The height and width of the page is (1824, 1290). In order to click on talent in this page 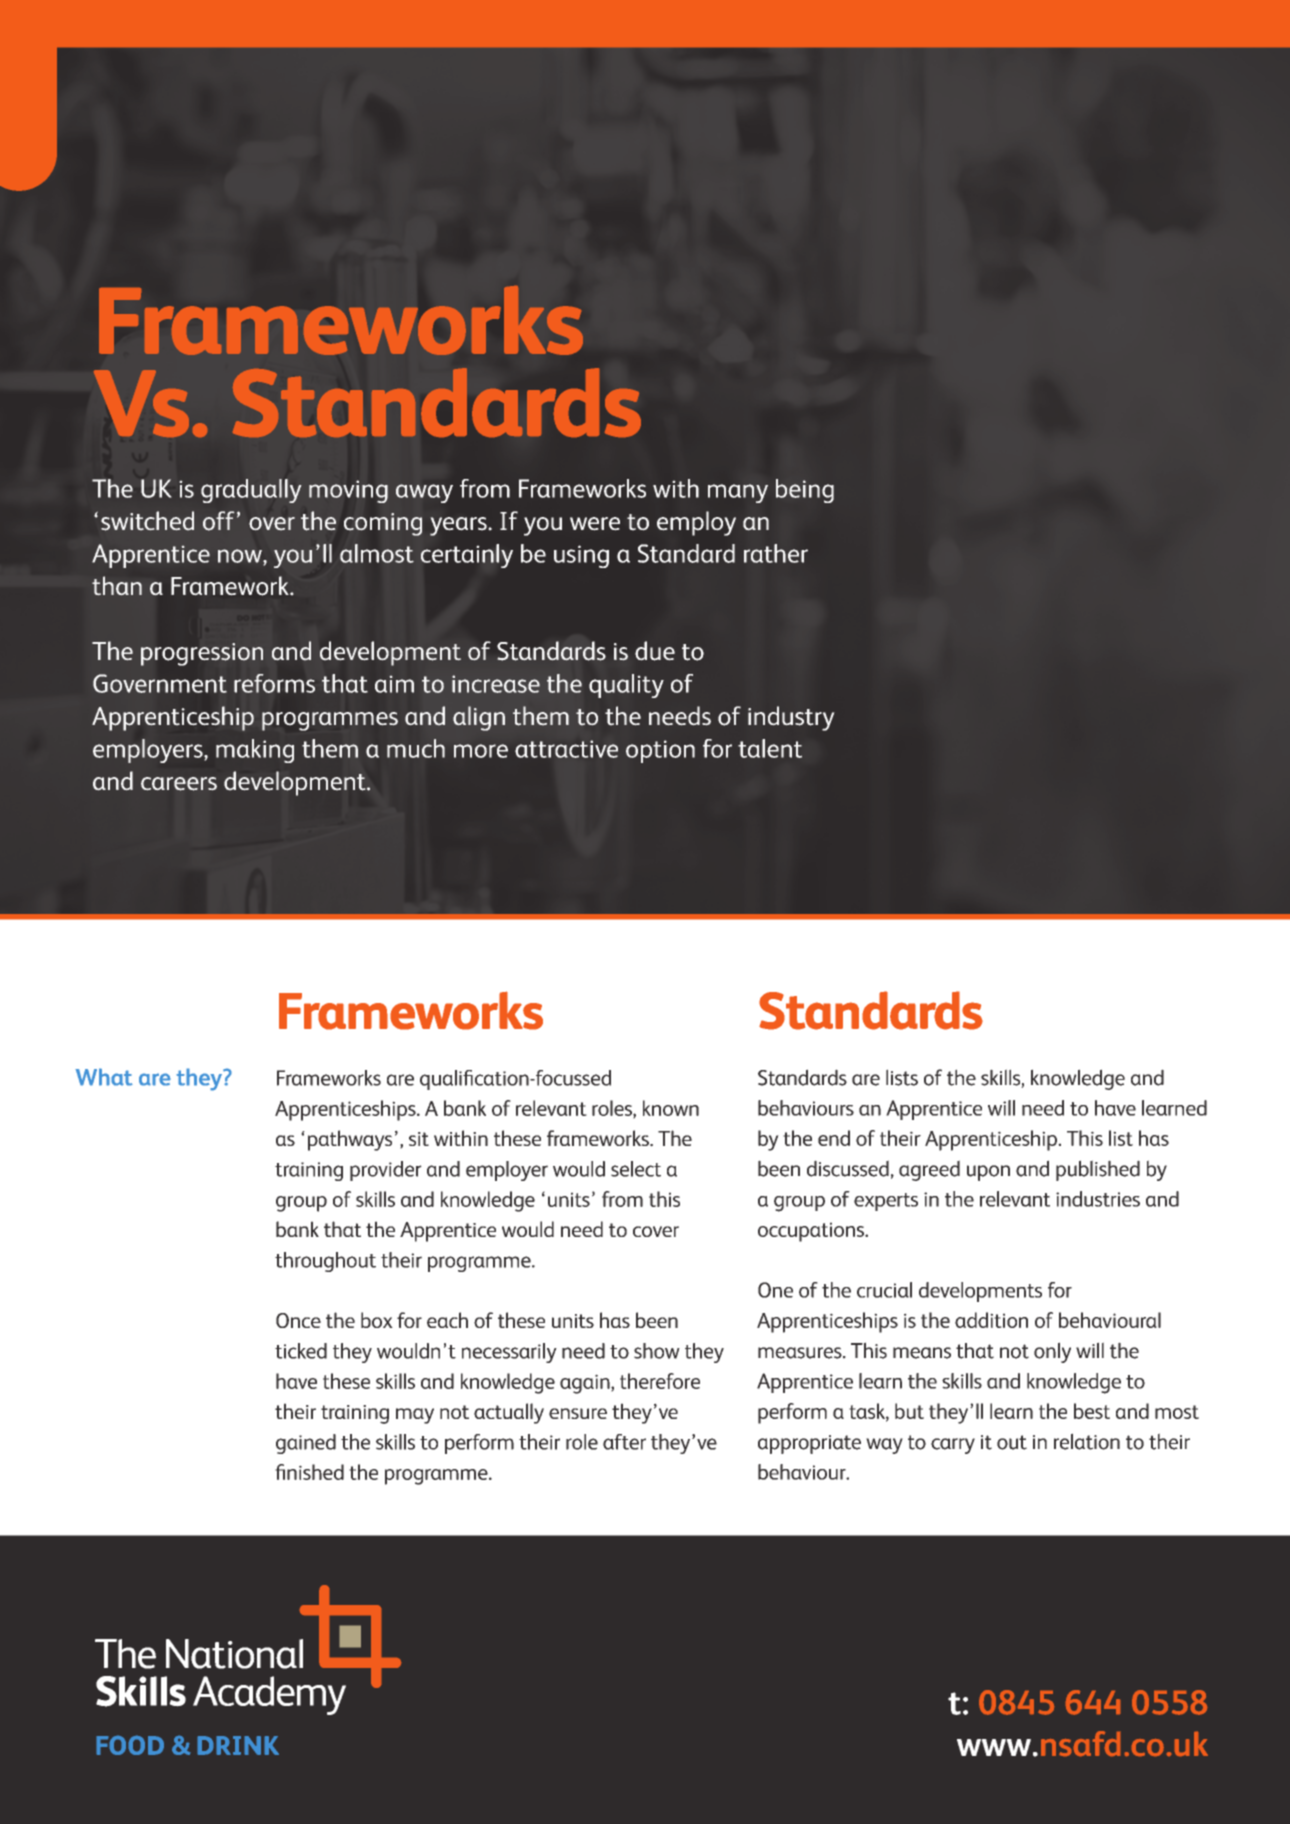, I will do `click(770, 748)`.
